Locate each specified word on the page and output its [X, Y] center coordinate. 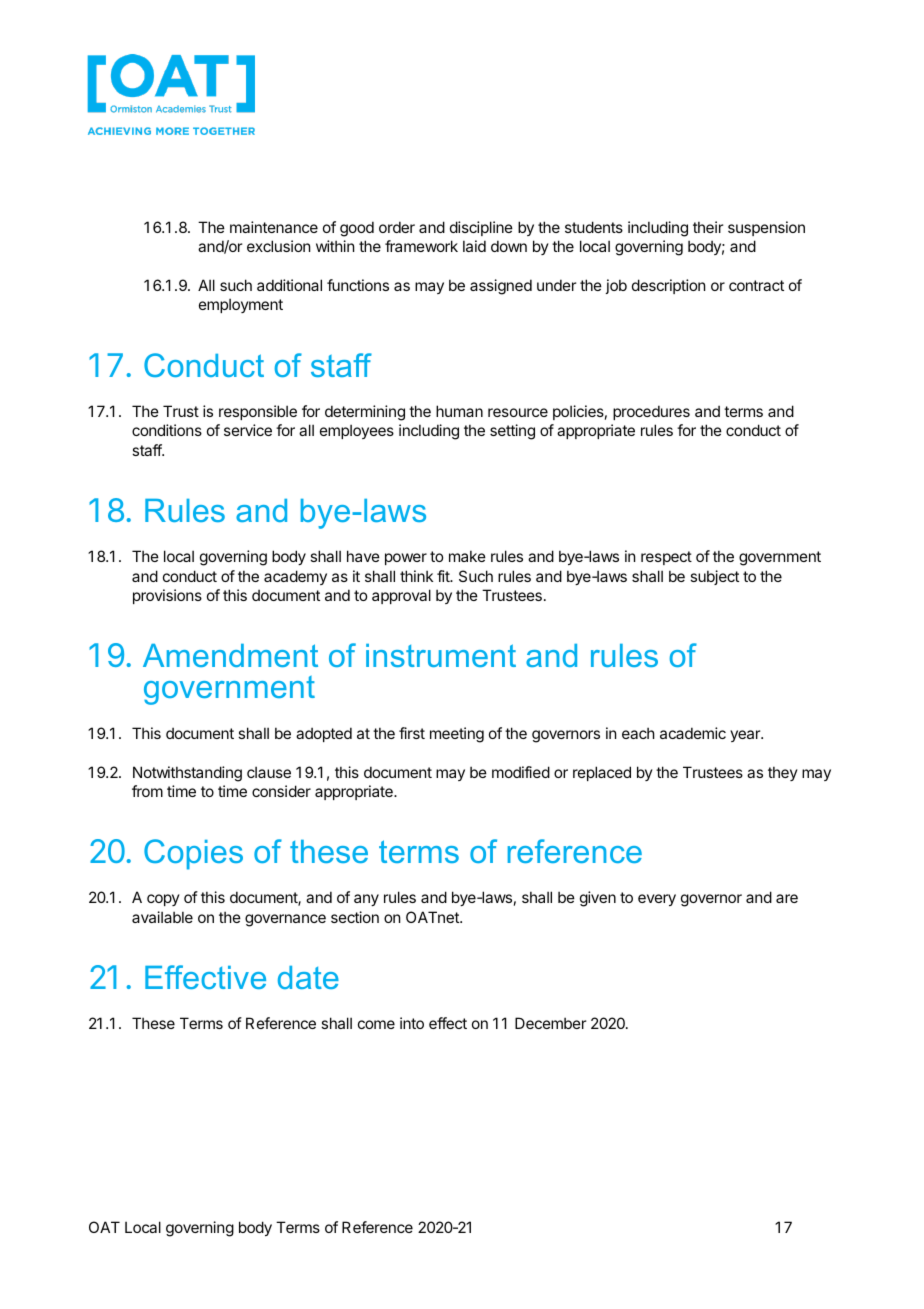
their [708, 227]
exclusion [278, 246]
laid [474, 246]
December [550, 1023]
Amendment [230, 655]
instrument [441, 655]
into [412, 1023]
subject [714, 577]
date [308, 977]
